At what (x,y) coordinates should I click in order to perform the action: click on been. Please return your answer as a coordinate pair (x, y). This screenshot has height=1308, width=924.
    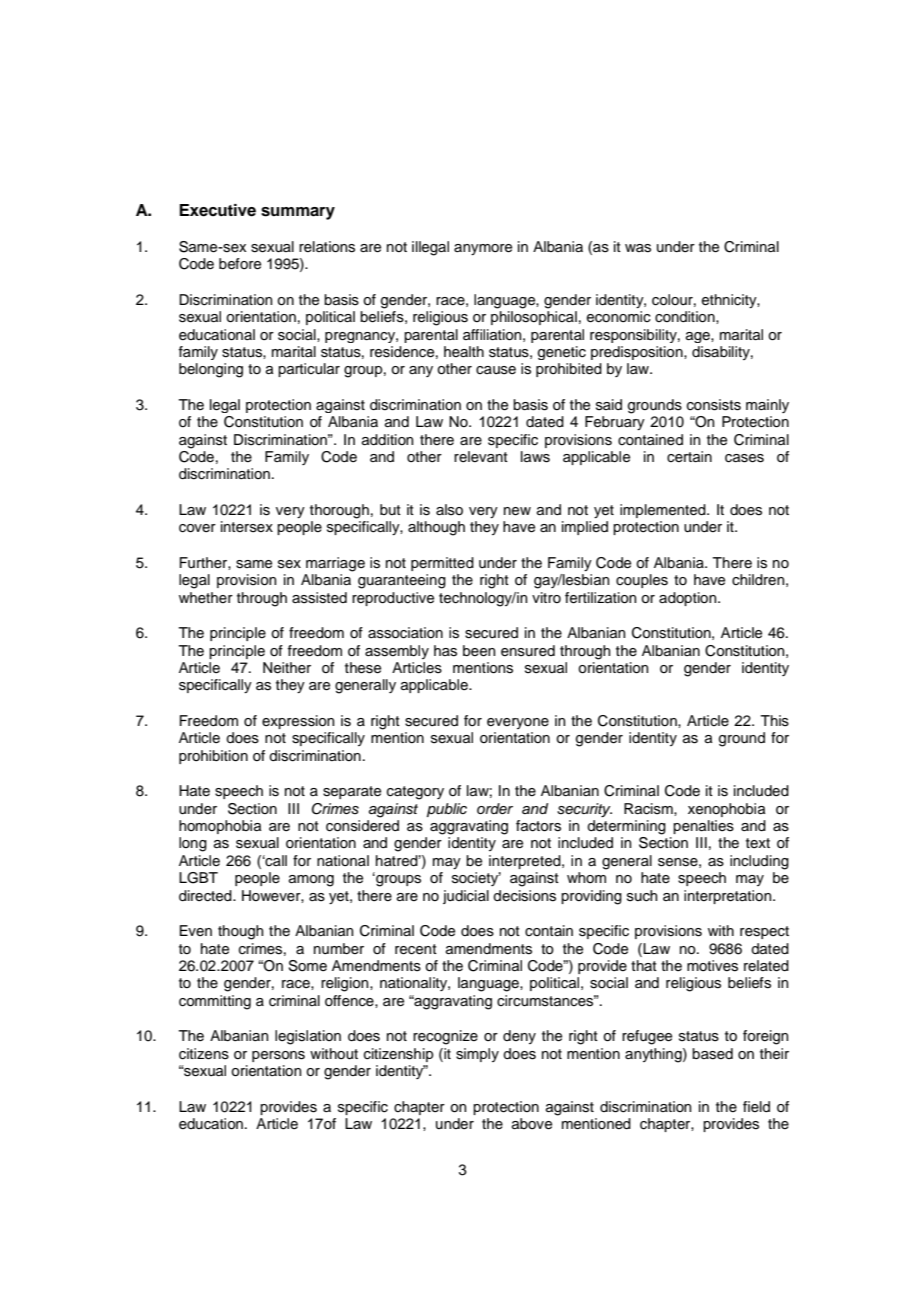
    Looking at the image, I should click on (479, 651).
